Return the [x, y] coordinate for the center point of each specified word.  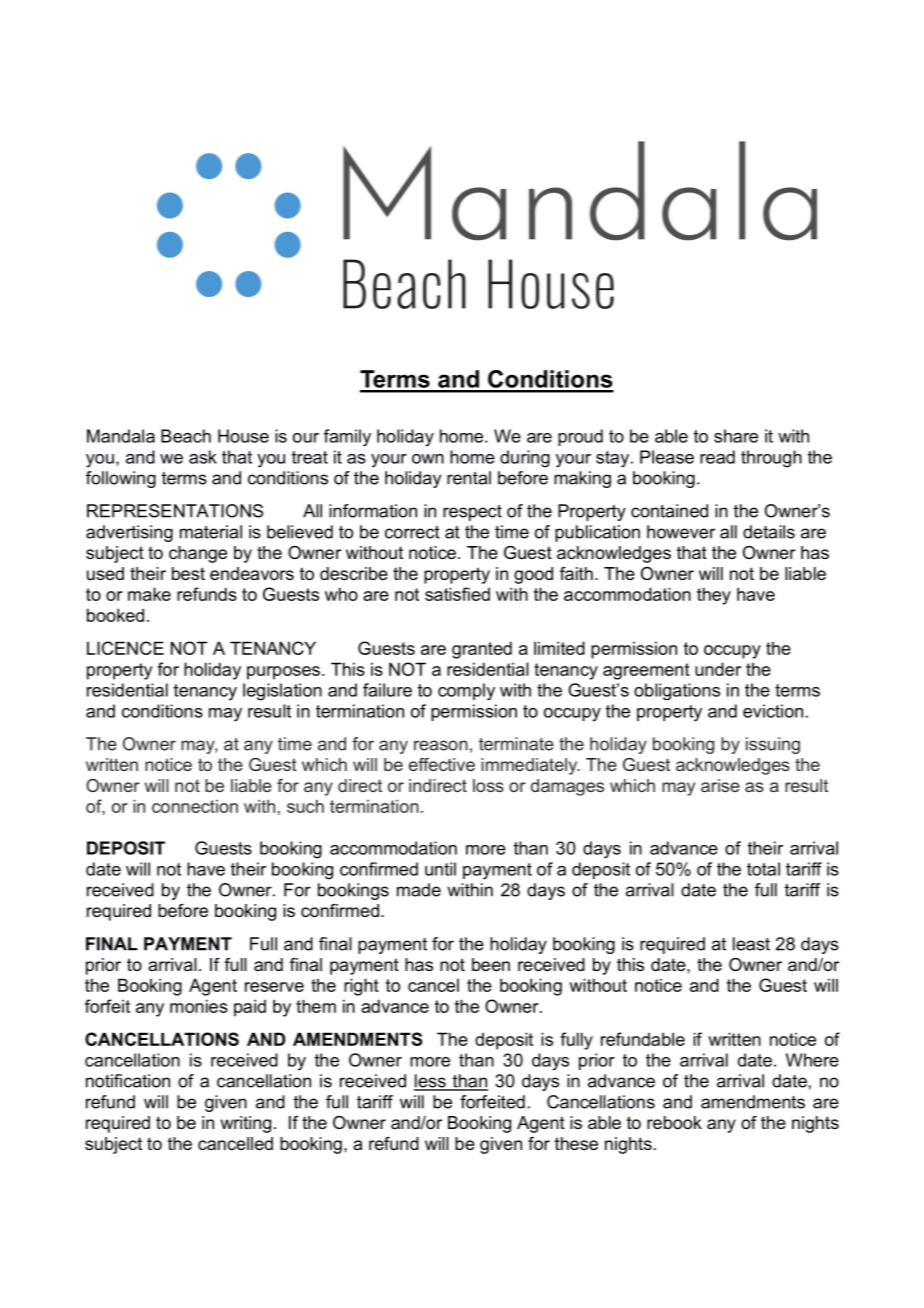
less [431, 1082]
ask [203, 457]
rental [469, 478]
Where [812, 1060]
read [717, 457]
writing [246, 1124]
